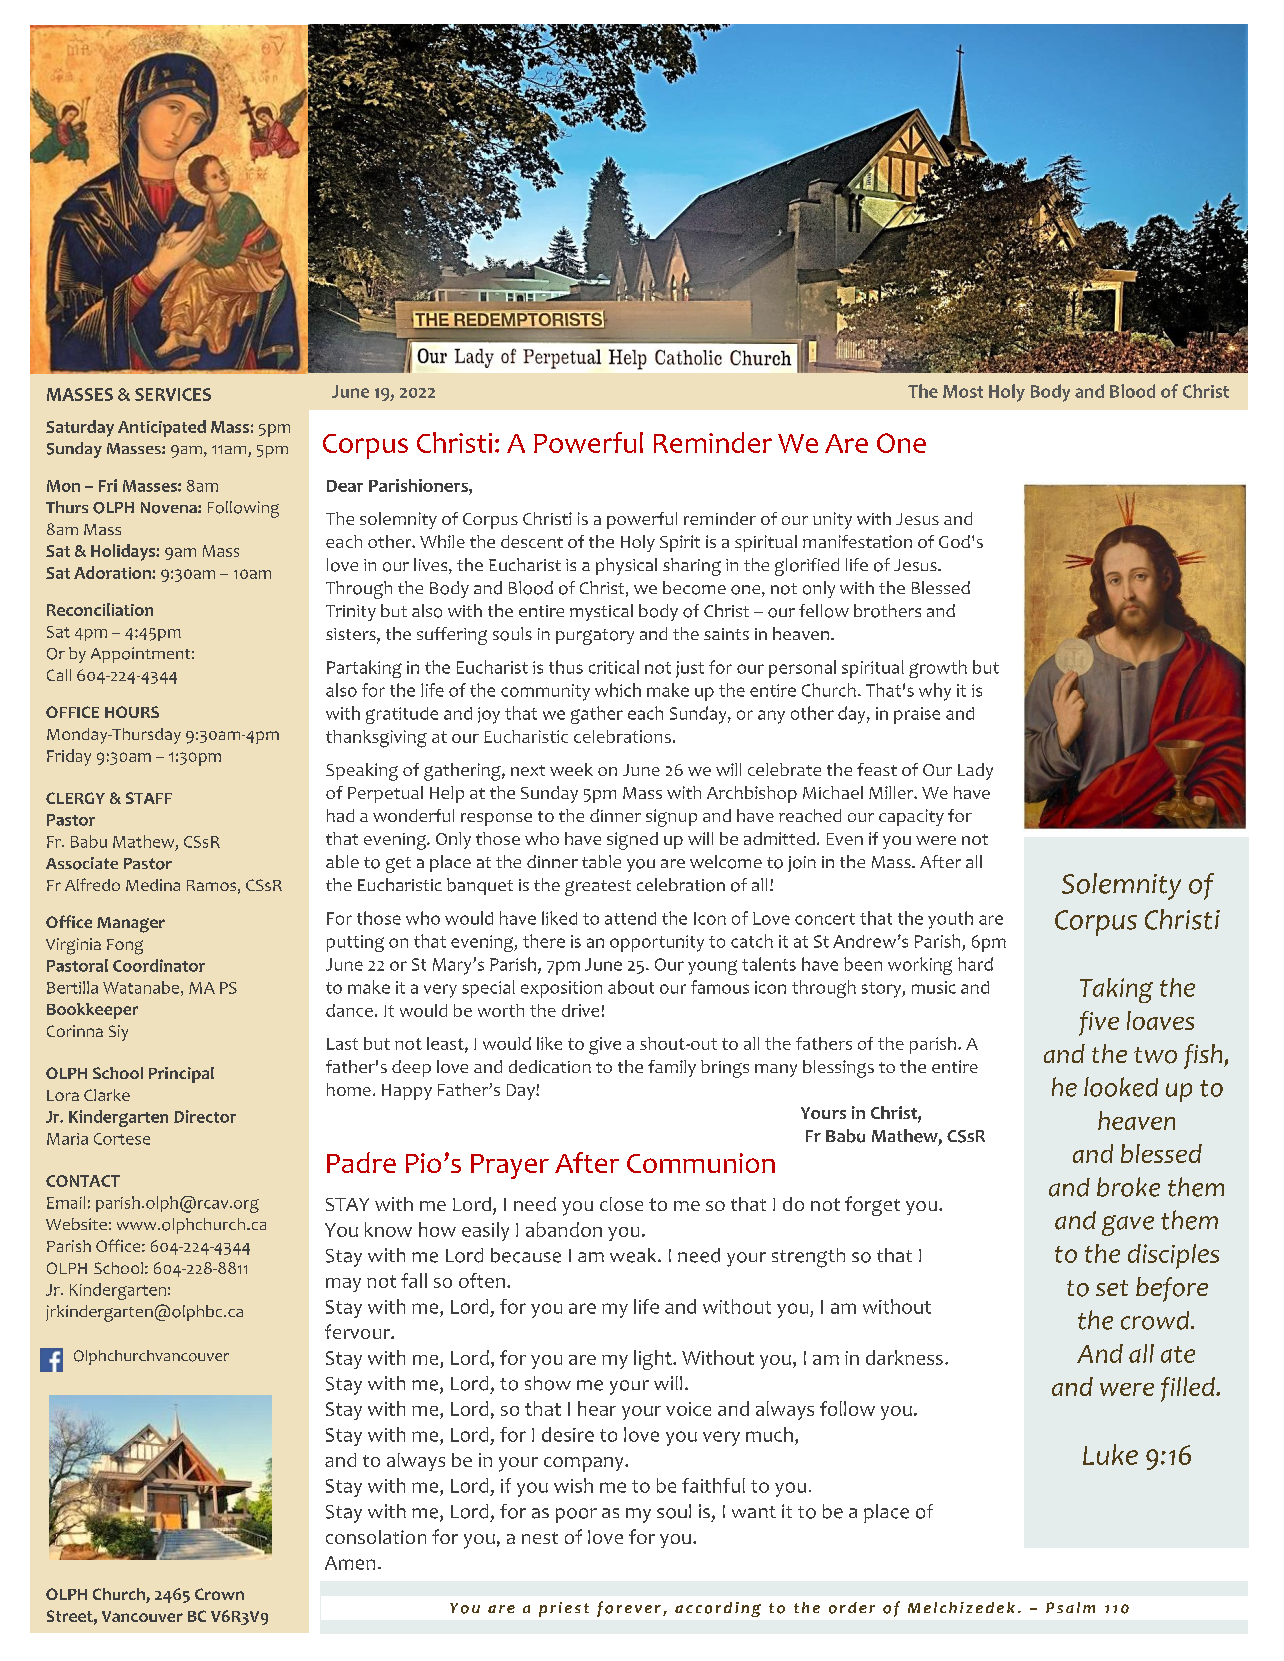 Image resolution: width=1284 pixels, height=1661 pixels. Describe the element at coordinates (963, 391) in the document. I see `Most` at that location.
